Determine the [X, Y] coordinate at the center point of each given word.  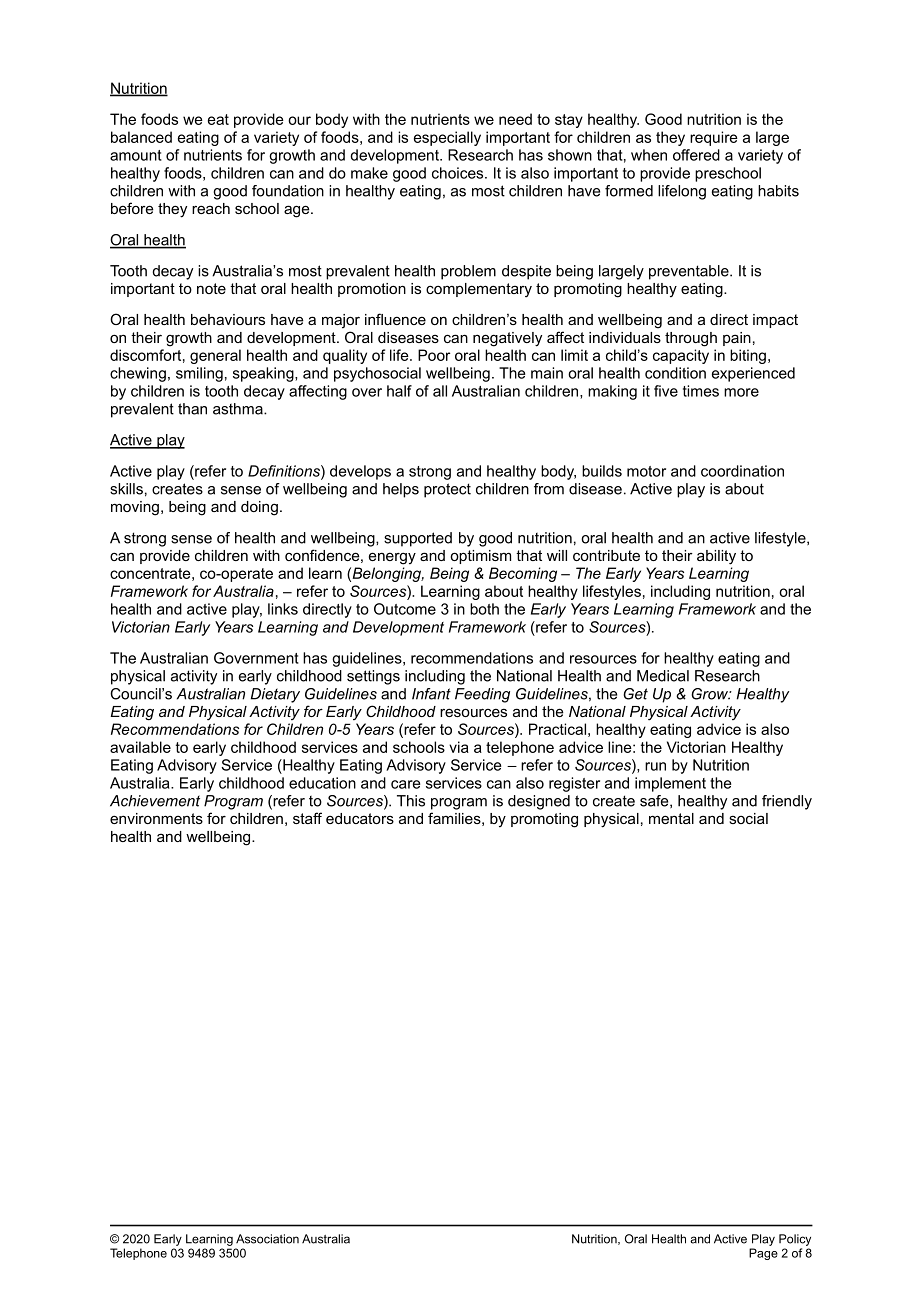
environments [156, 818]
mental [671, 818]
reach [211, 208]
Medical [663, 676]
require [714, 138]
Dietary [275, 695]
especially [447, 138]
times [701, 391]
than [192, 409]
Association [267, 1239]
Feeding [482, 695]
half [399, 391]
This [411, 801]
